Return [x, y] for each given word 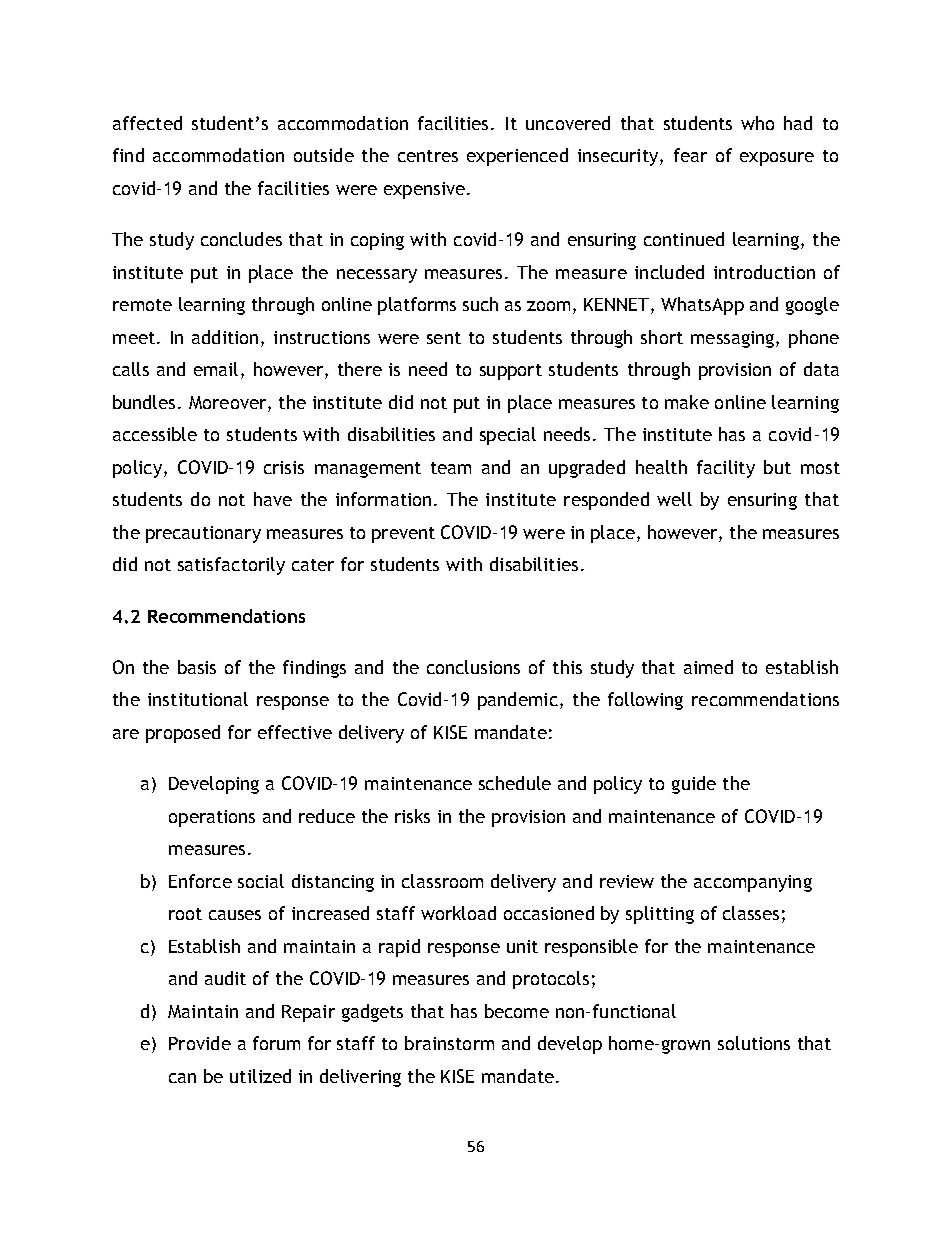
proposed [183, 734]
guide [694, 785]
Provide [200, 1043]
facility [726, 469]
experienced [517, 157]
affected [147, 123]
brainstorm [449, 1043]
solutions [754, 1043]
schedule [515, 783]
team [451, 468]
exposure [777, 159]
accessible [155, 434]
